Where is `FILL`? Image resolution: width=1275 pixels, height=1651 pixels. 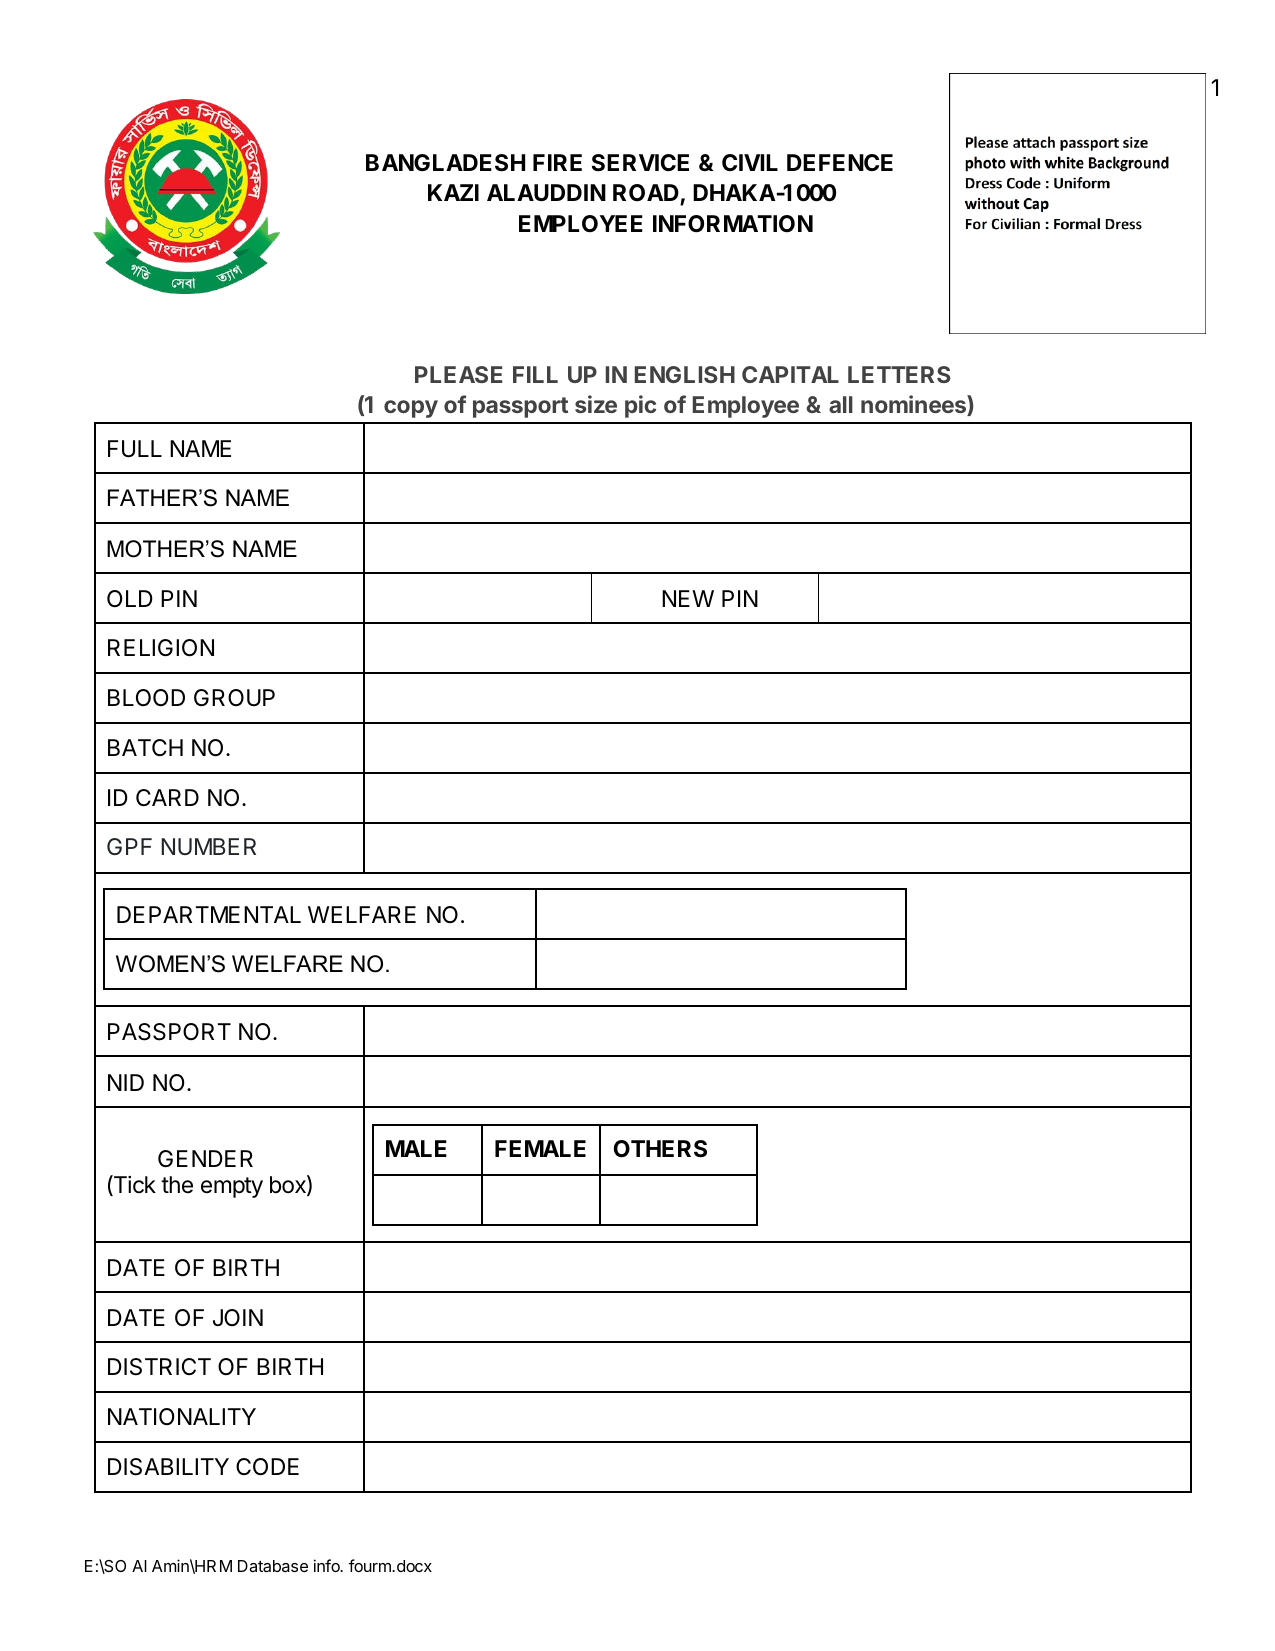 FILL is located at coordinates (535, 374).
